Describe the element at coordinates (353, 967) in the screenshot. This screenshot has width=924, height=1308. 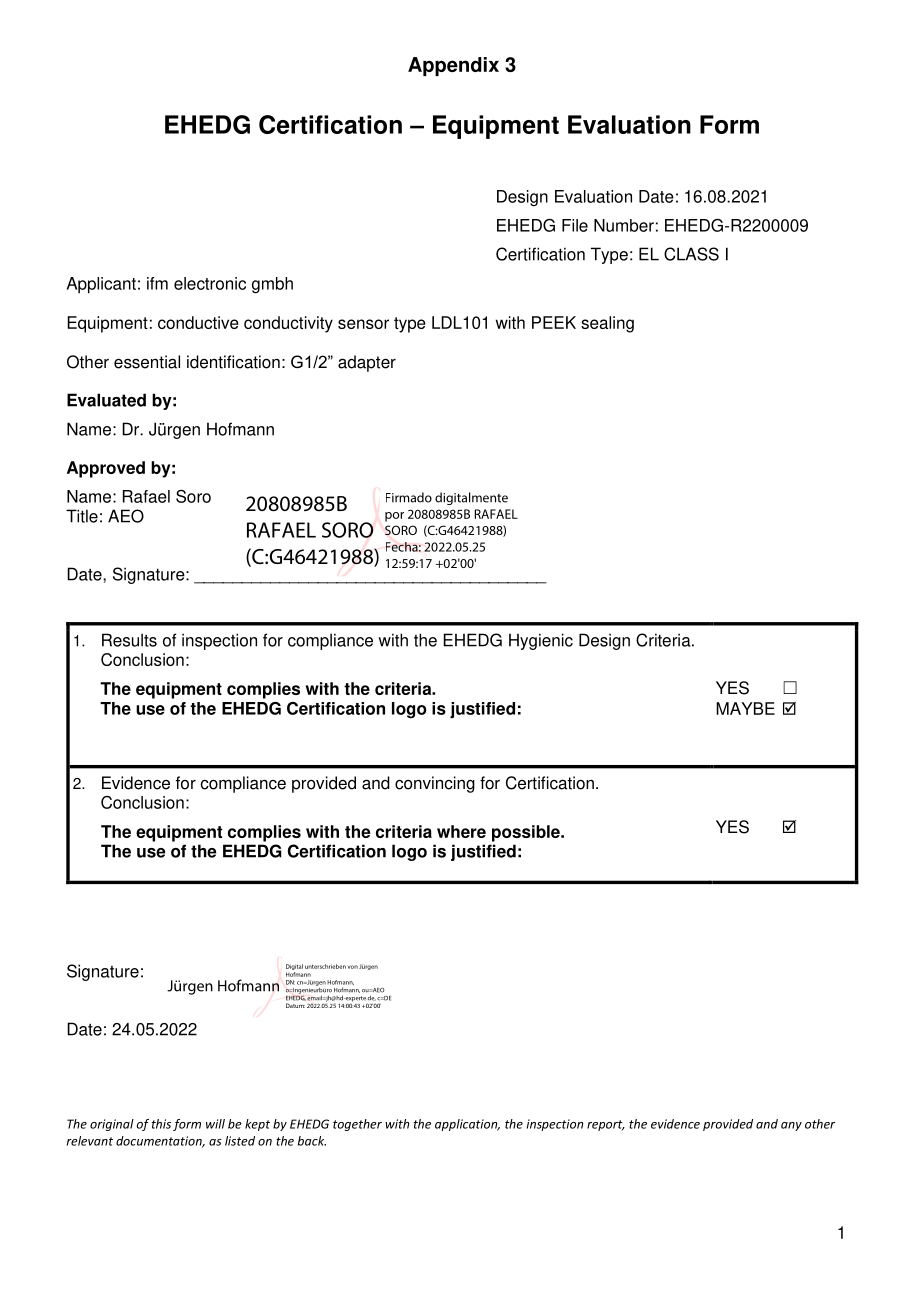
I see `von` at that location.
